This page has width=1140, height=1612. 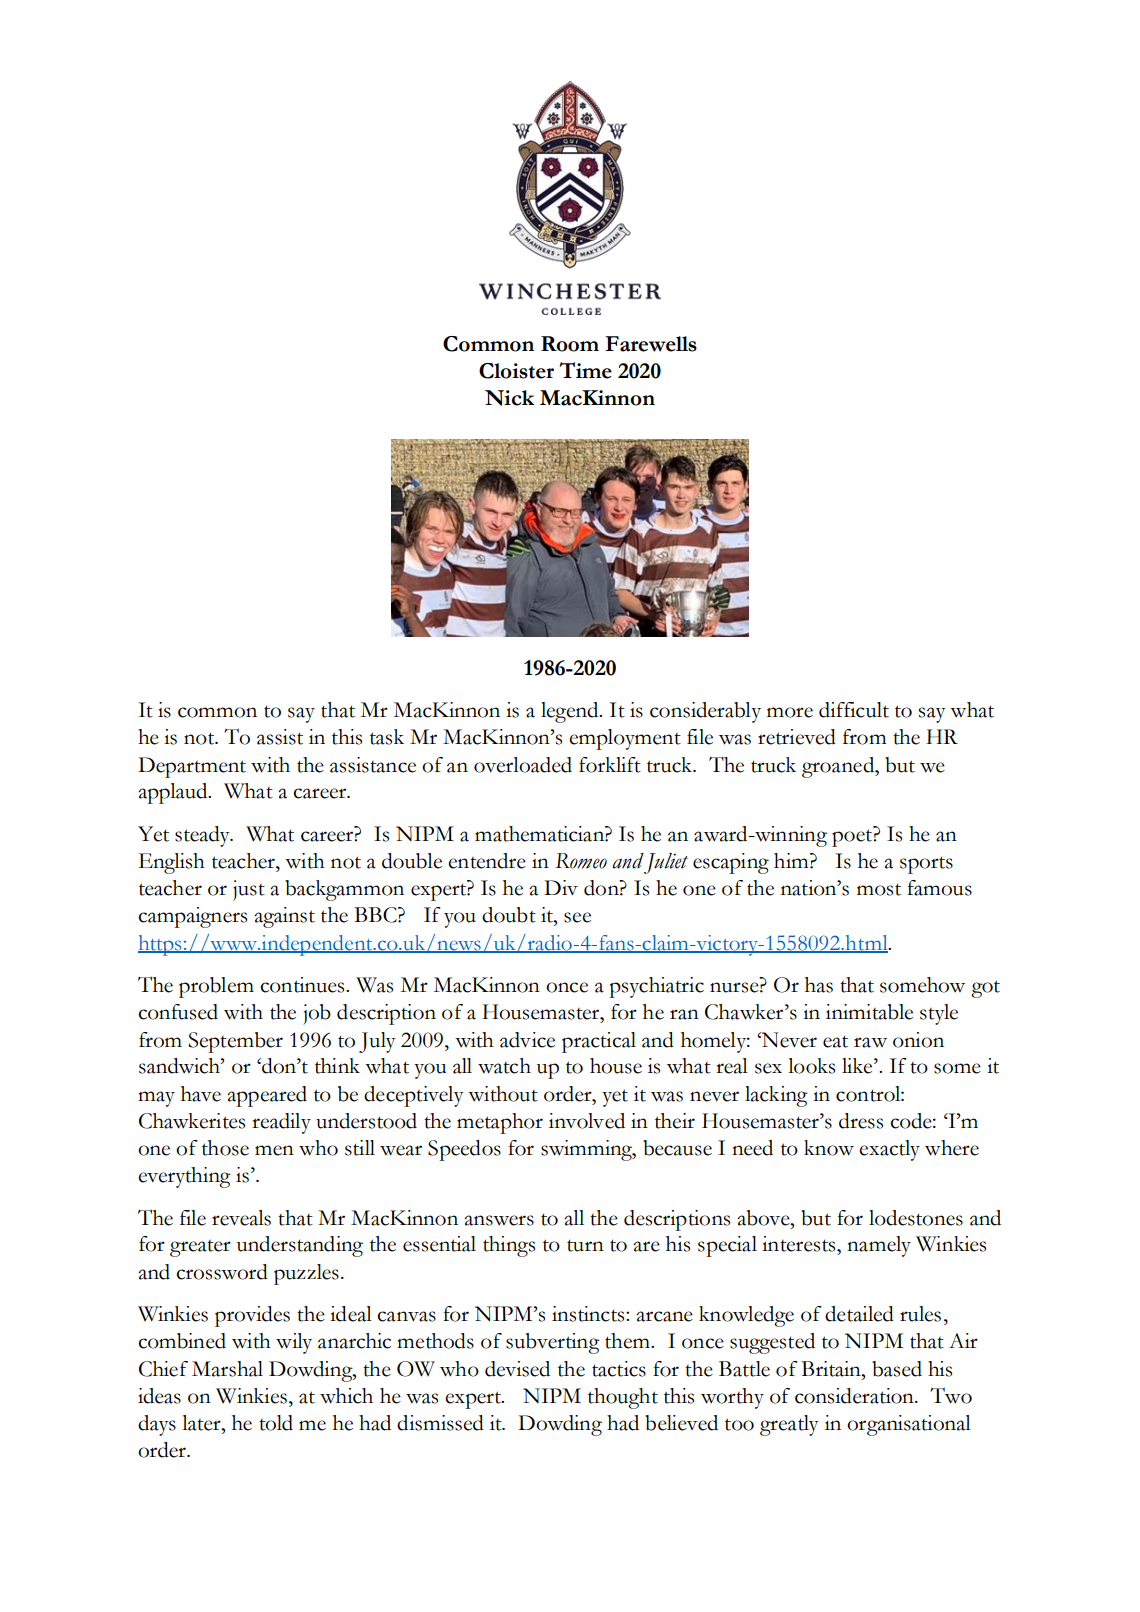 What do you see at coordinates (854, 710) in the page?
I see `difficult` at bounding box center [854, 710].
